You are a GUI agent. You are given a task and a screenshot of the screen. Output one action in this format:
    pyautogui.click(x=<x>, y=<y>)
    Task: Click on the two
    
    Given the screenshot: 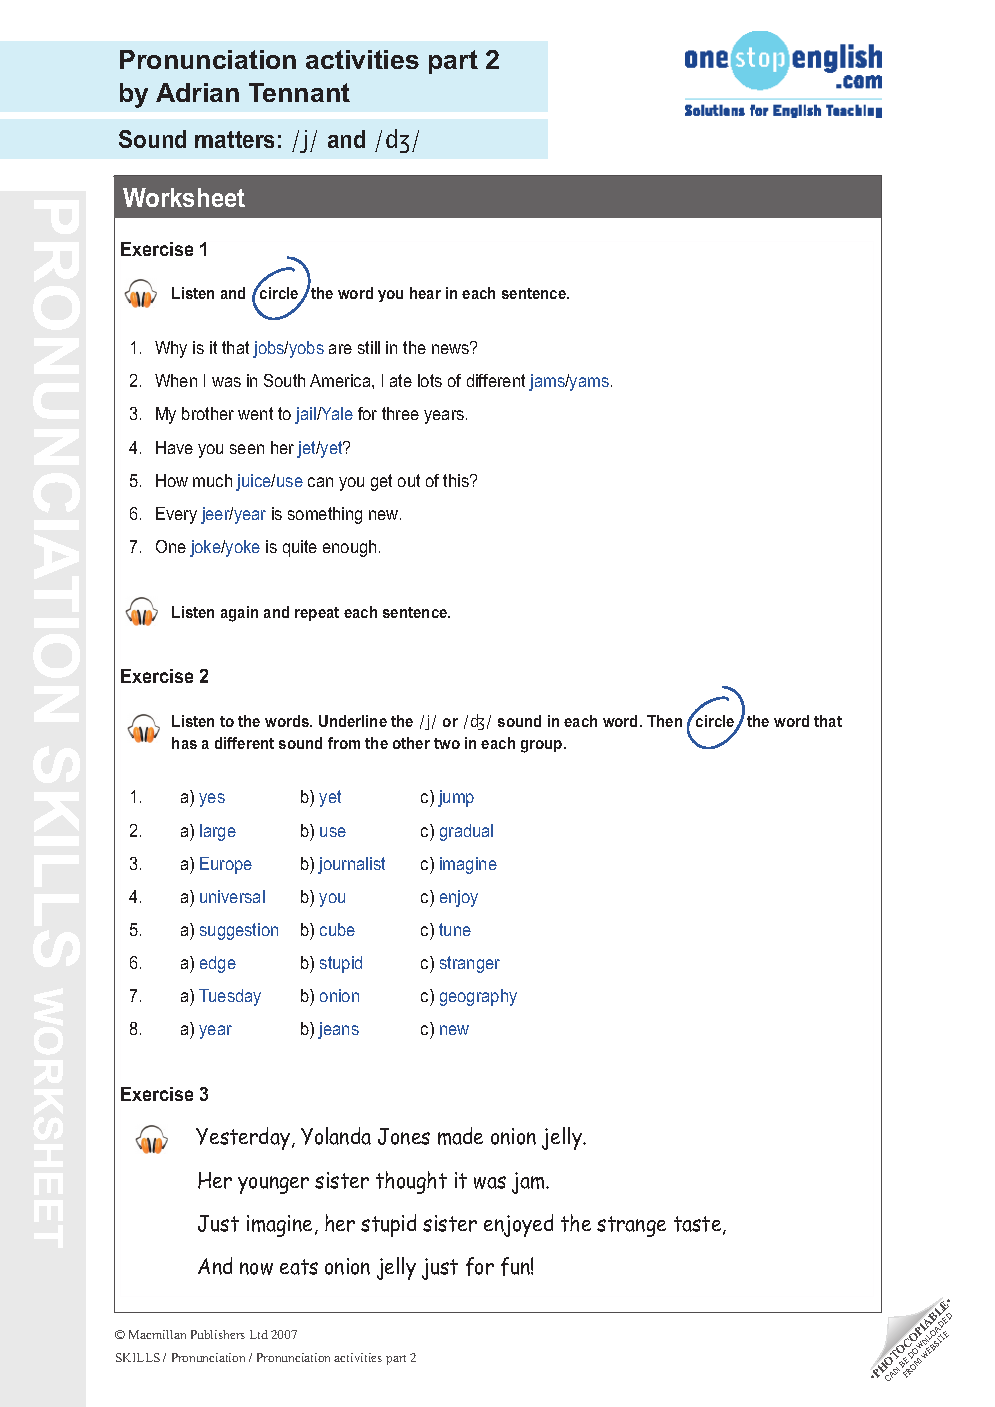 What is the action you would take?
    pyautogui.click(x=447, y=743)
